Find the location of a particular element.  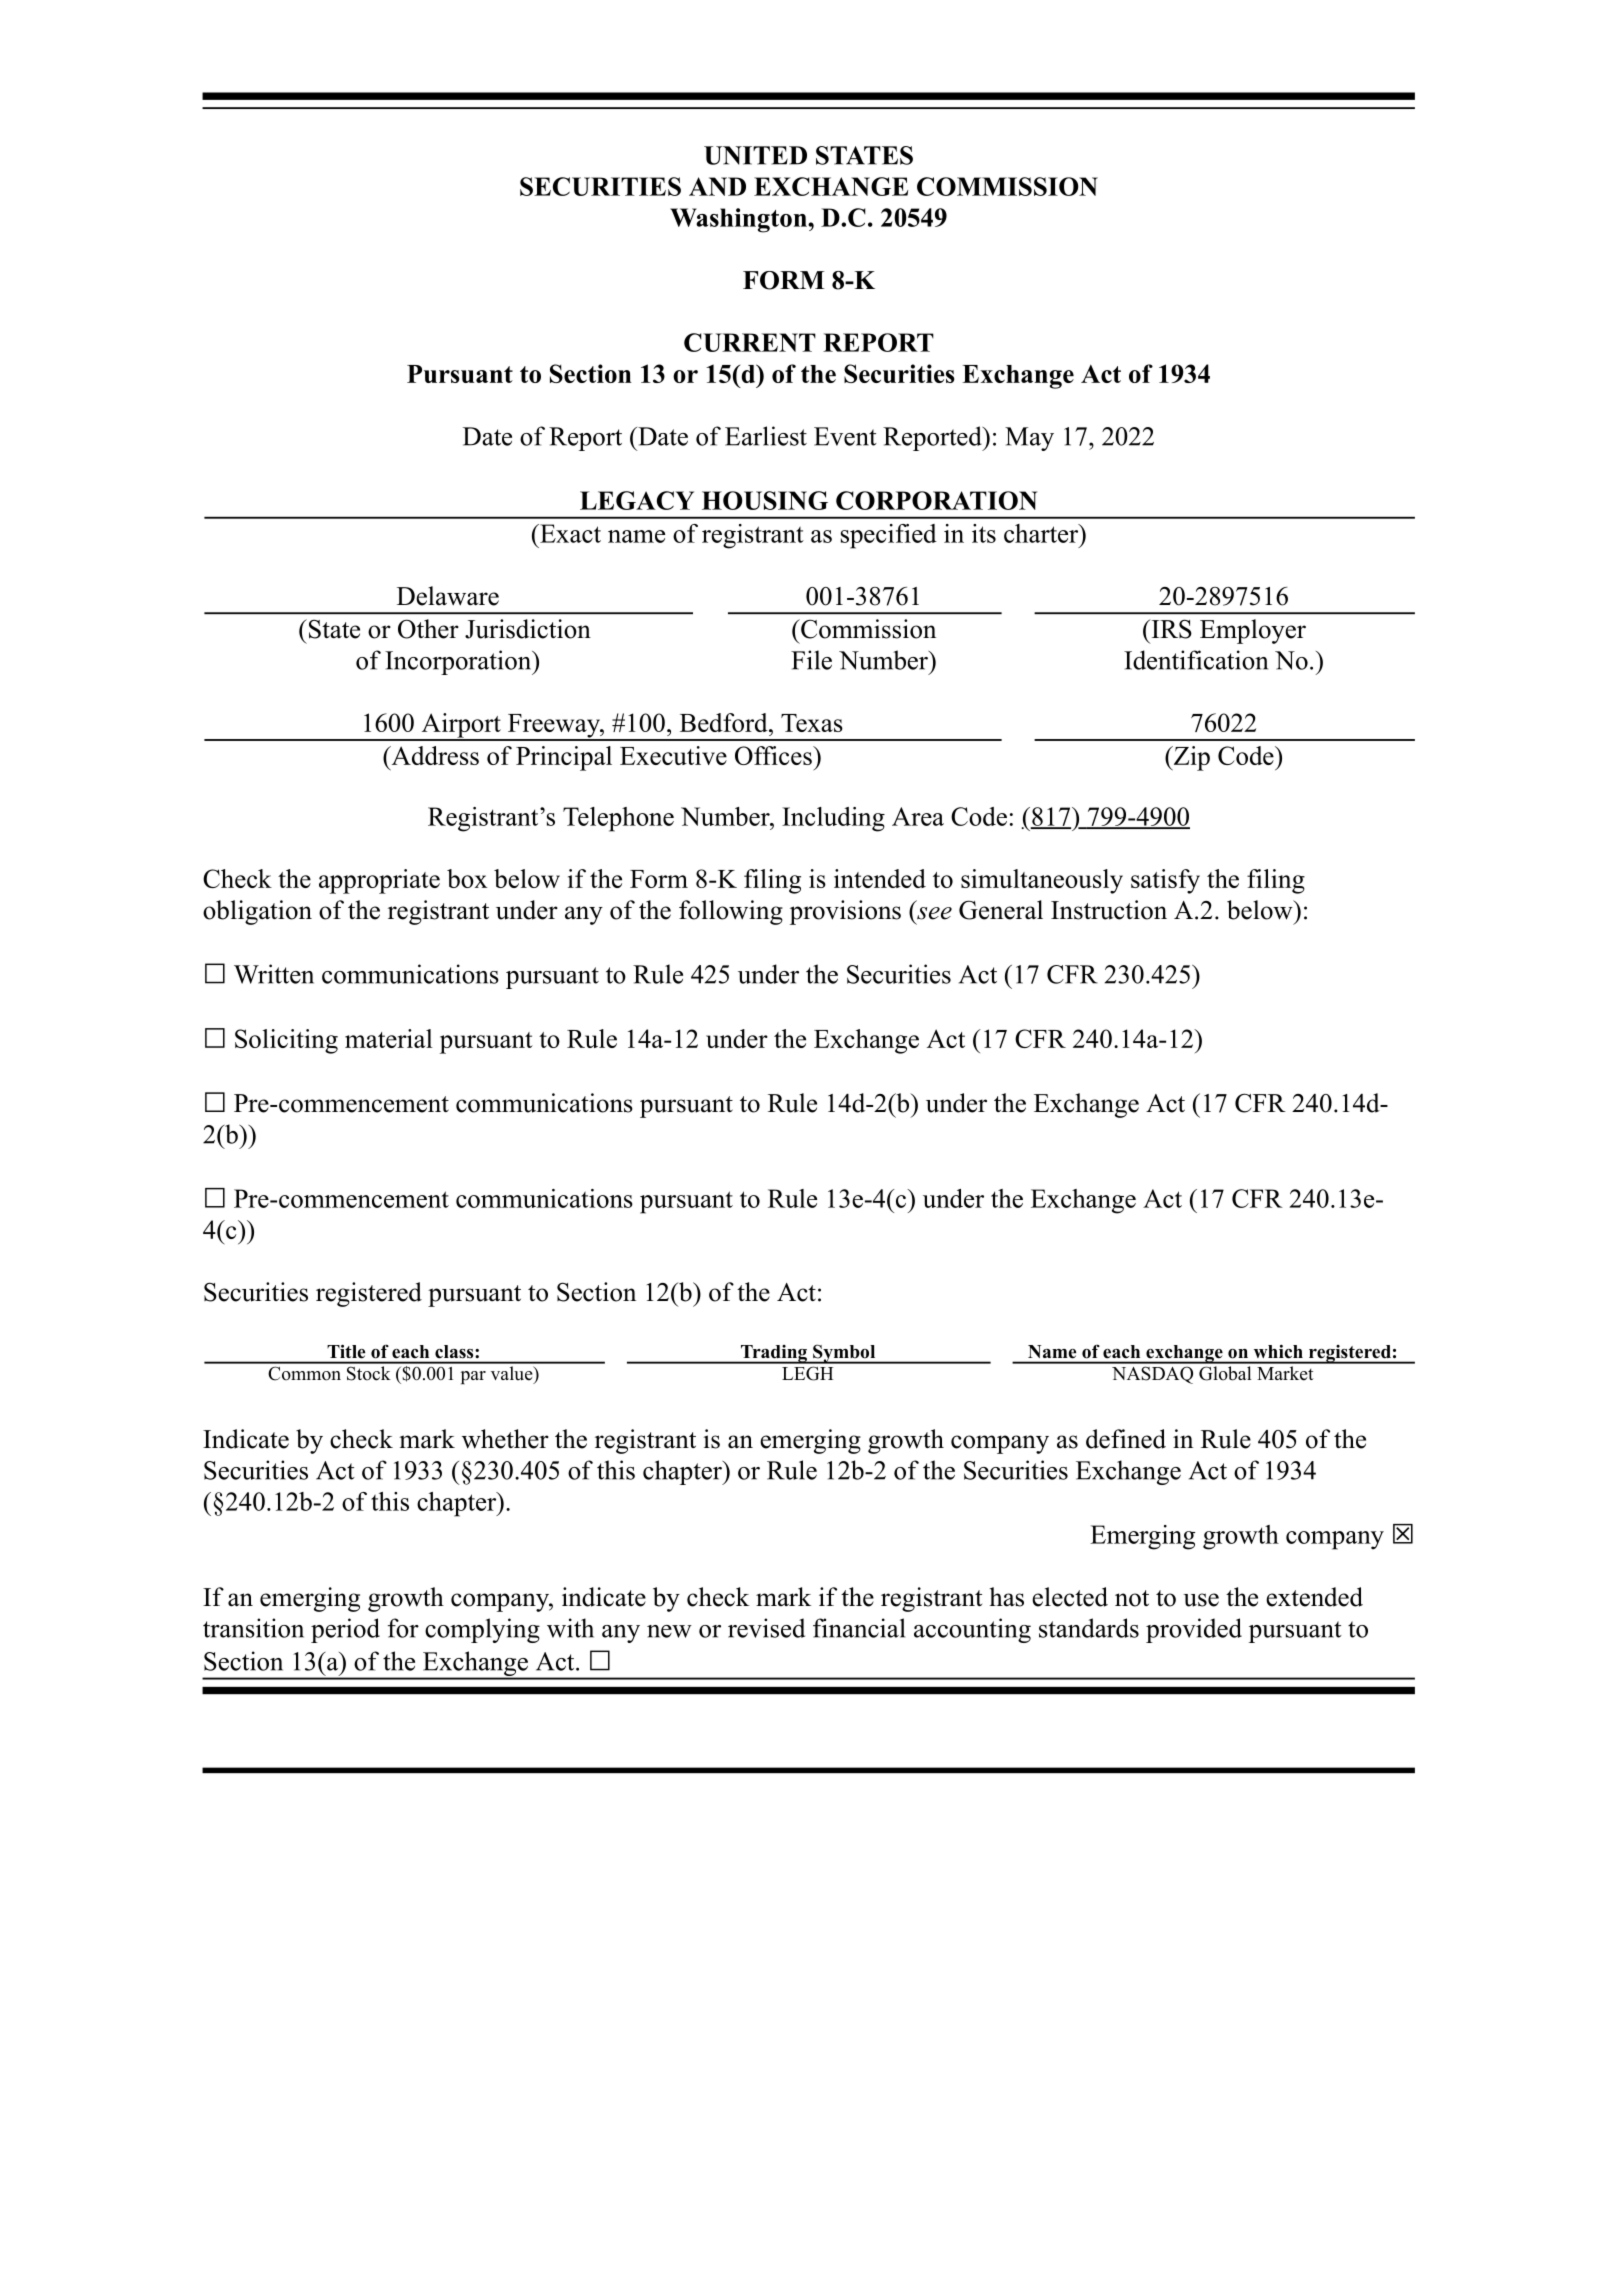

following is located at coordinates (731, 912).
